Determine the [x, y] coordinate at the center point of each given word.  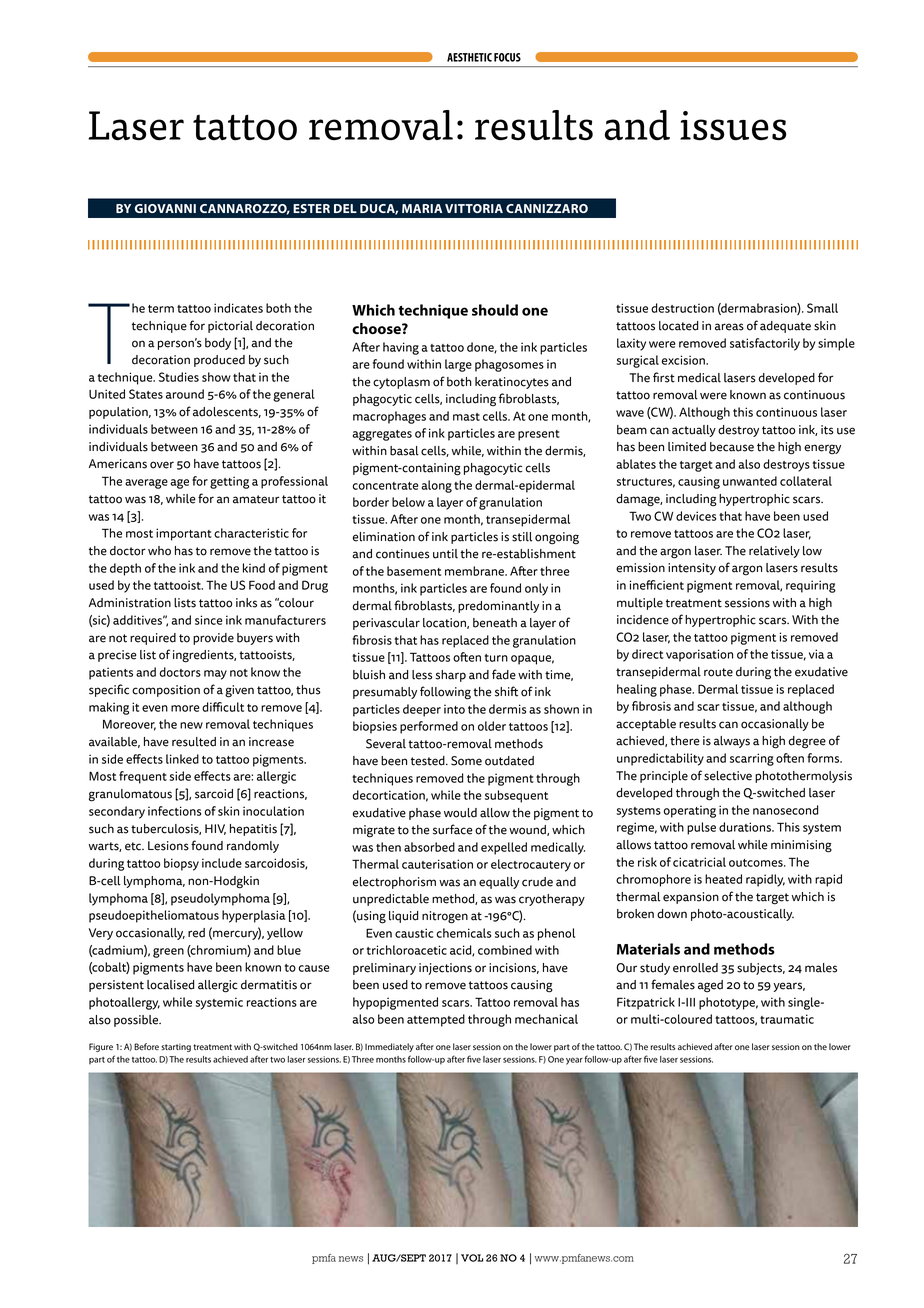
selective [728, 776]
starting [176, 1047]
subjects [761, 969]
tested [429, 761]
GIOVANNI [165, 208]
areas [729, 327]
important [184, 534]
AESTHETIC [469, 57]
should [495, 310]
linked [182, 759]
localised [170, 985]
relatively [774, 552]
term [161, 309]
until [445, 554]
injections [445, 969]
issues [733, 126]
